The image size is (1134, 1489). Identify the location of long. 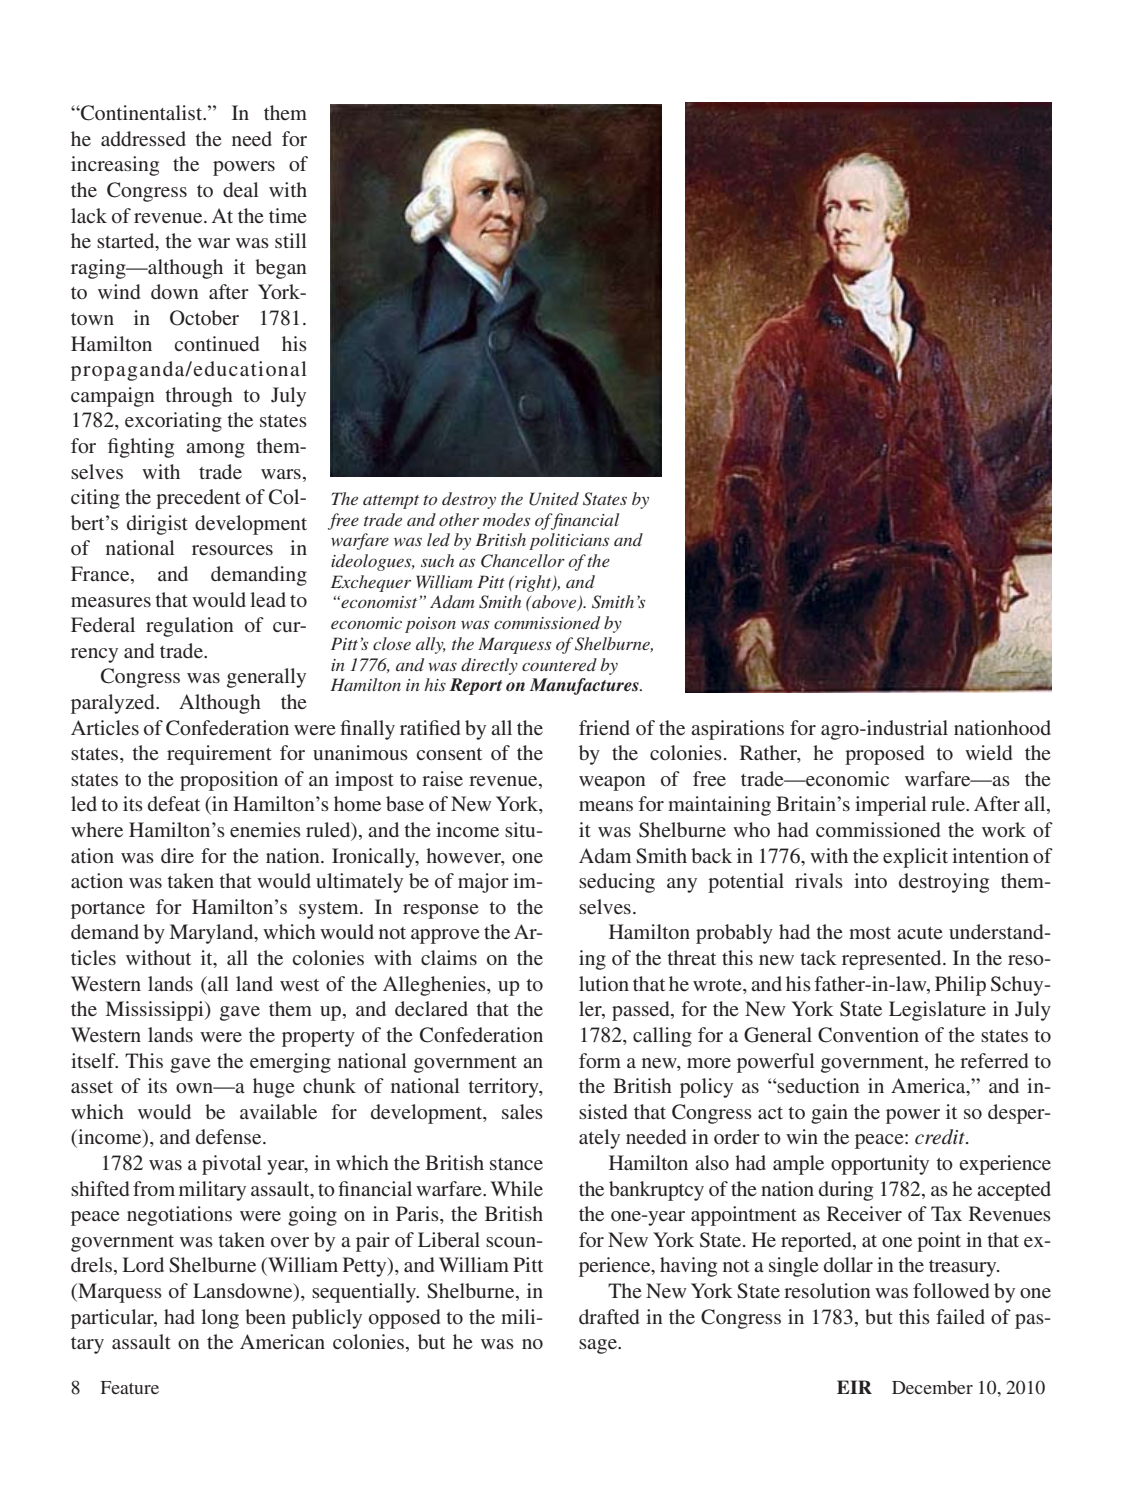
(220, 1319).
